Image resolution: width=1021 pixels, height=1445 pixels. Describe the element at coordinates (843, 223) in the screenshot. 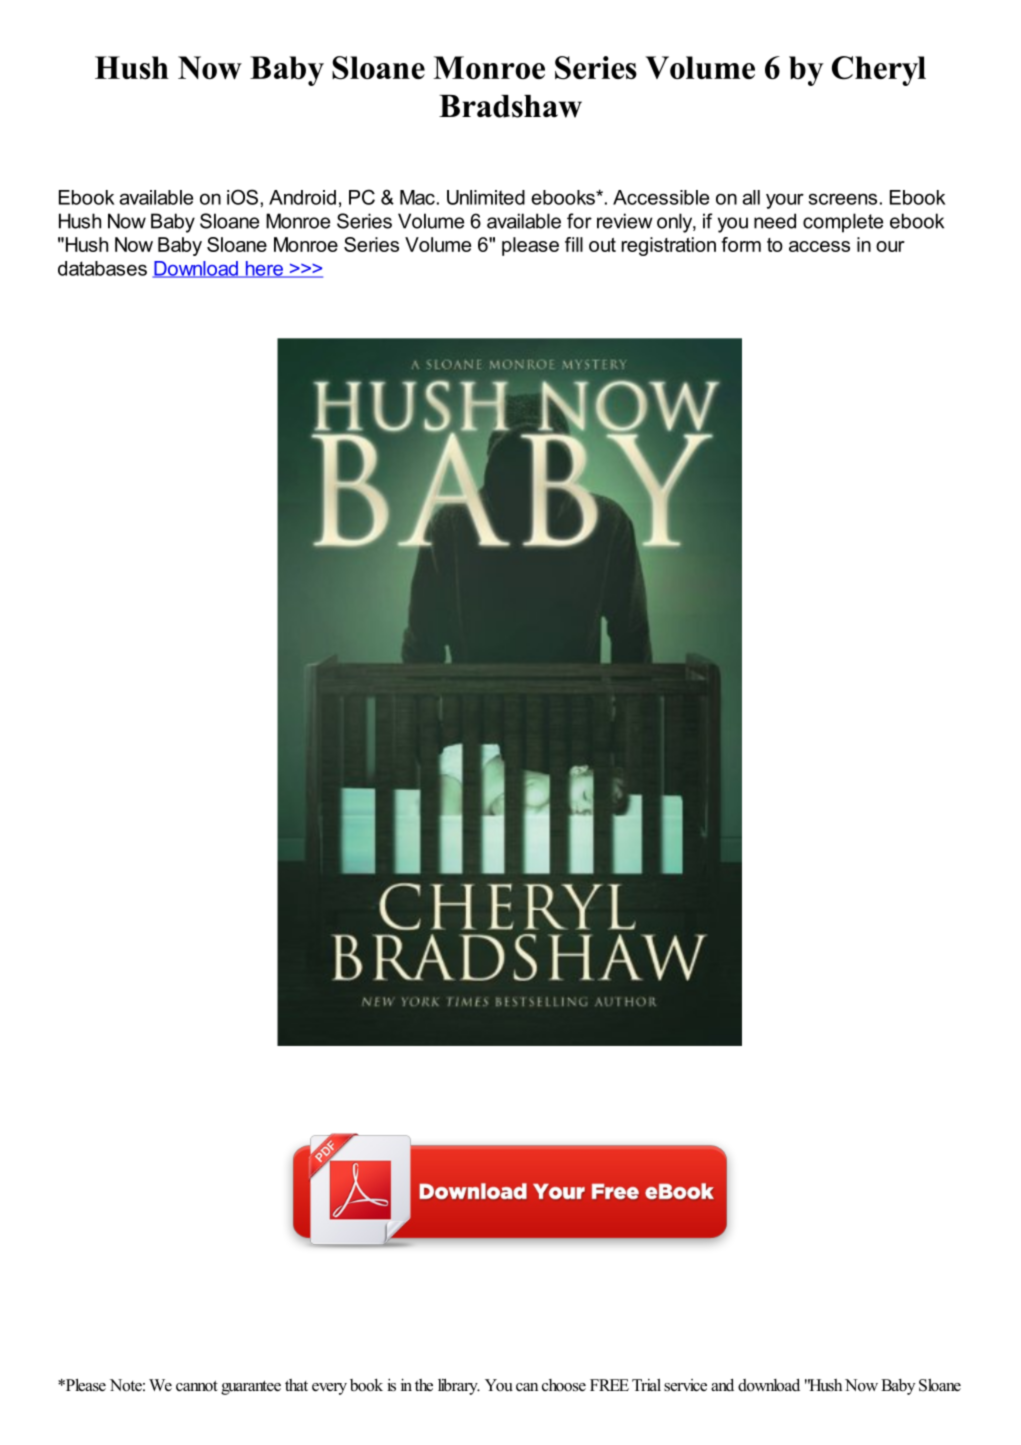

I see `complete` at that location.
